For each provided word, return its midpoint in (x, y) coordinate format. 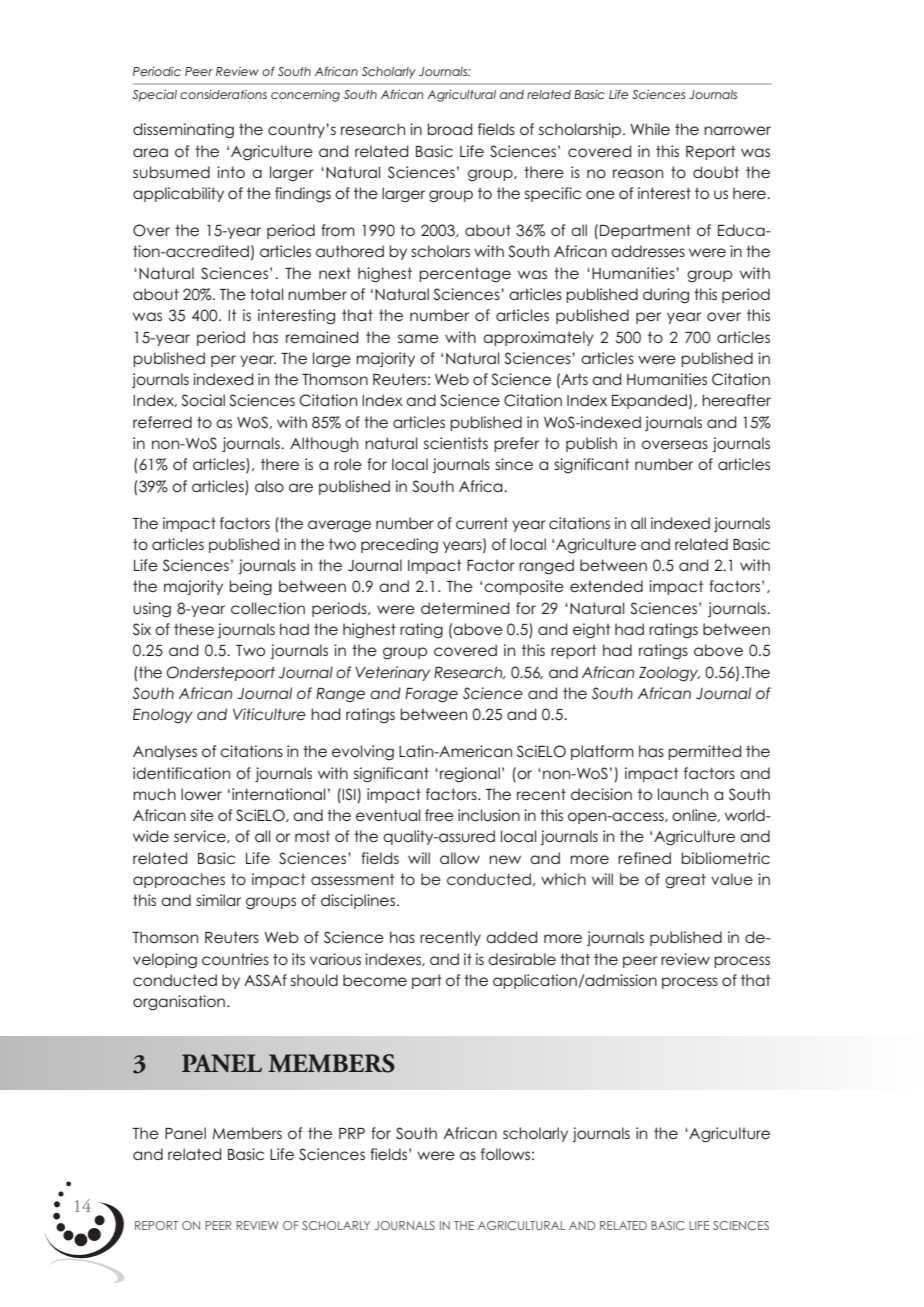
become (375, 980)
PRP (352, 1133)
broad (450, 129)
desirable (522, 959)
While (650, 129)
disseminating (183, 131)
